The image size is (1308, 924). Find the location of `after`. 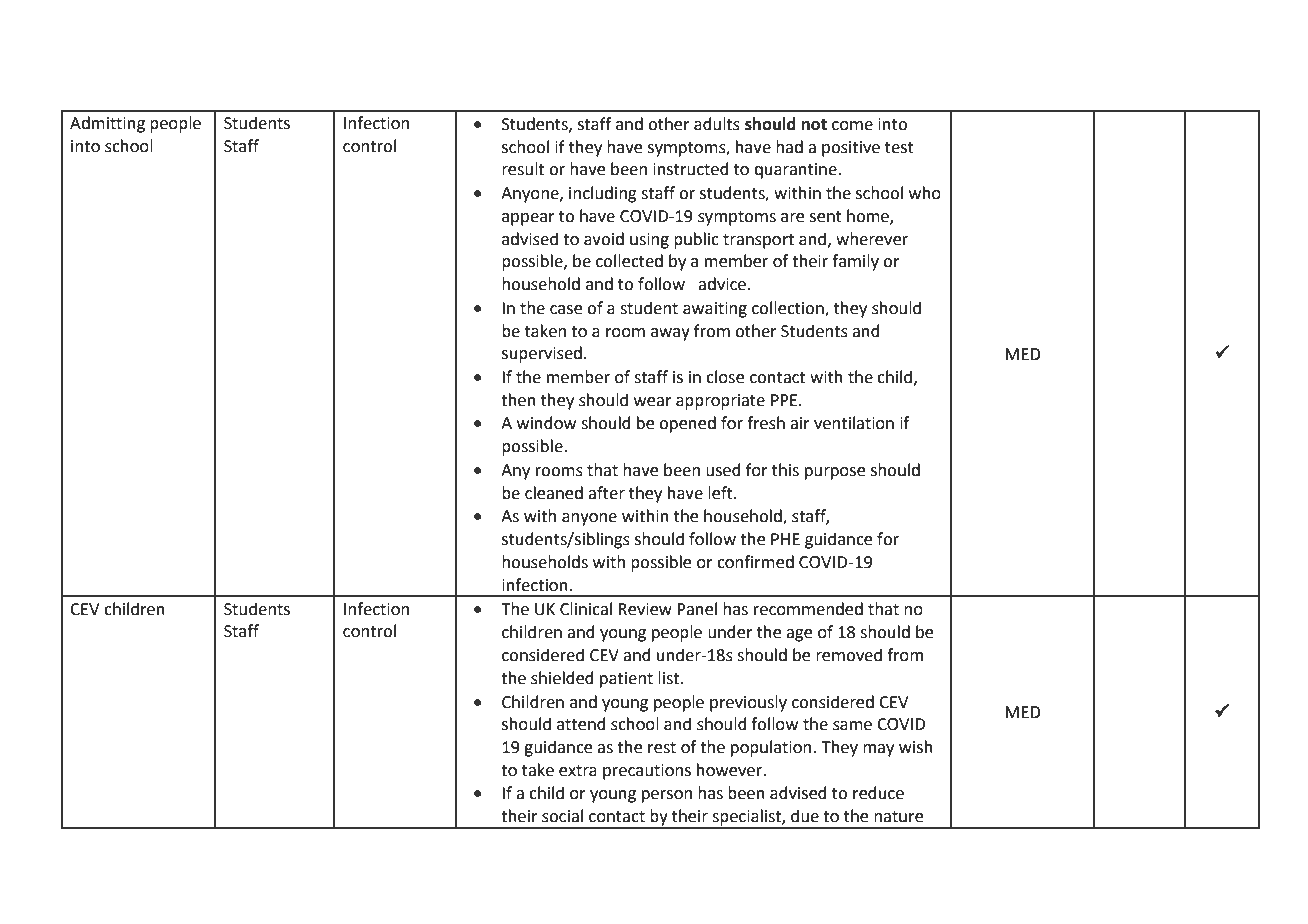

after is located at coordinates (606, 493).
